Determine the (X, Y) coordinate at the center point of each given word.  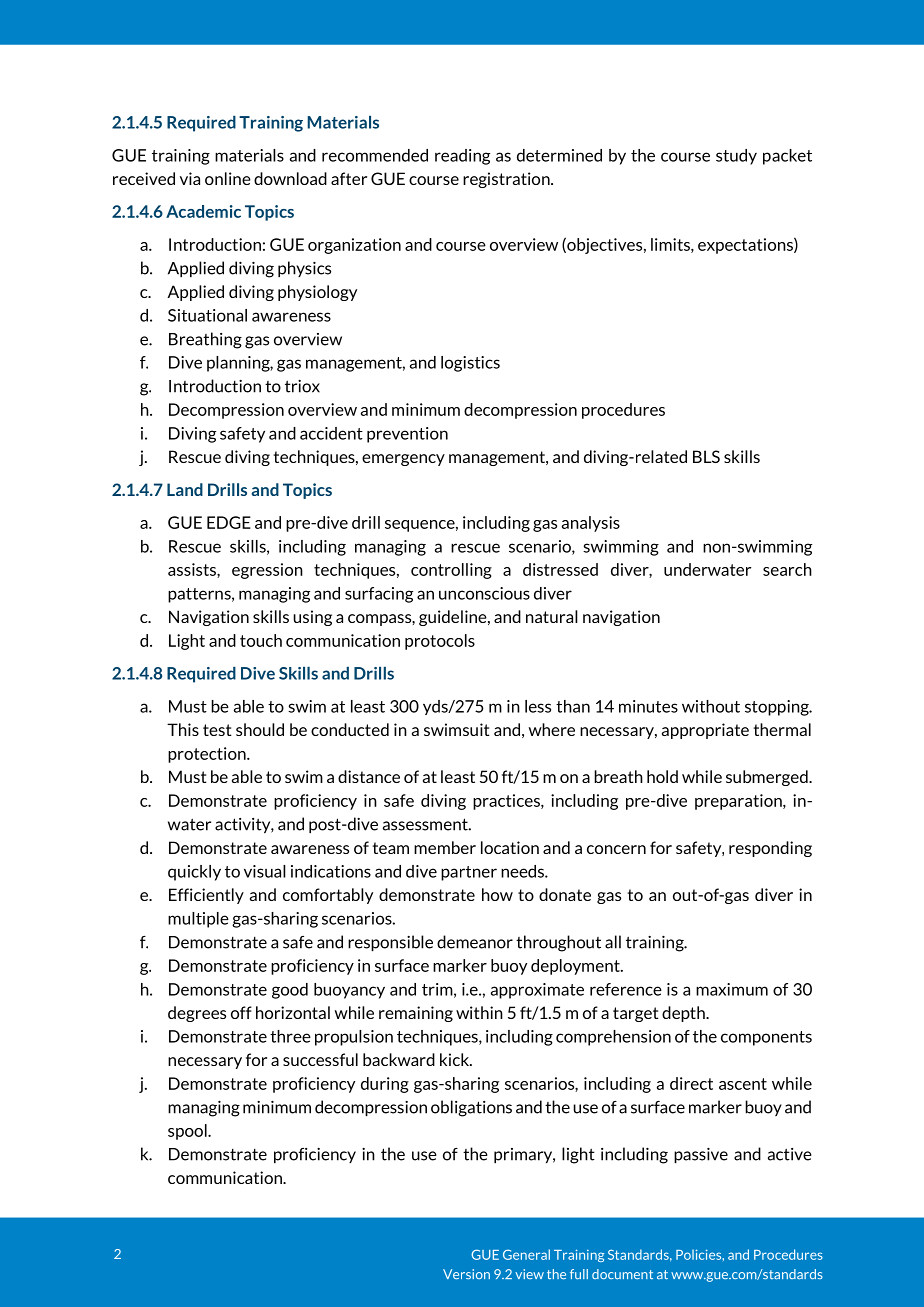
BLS (706, 456)
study (736, 157)
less (538, 706)
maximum (732, 989)
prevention (407, 435)
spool (188, 1132)
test (217, 730)
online (228, 178)
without (711, 706)
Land (185, 489)
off (241, 1012)
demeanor (475, 942)
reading (462, 157)
